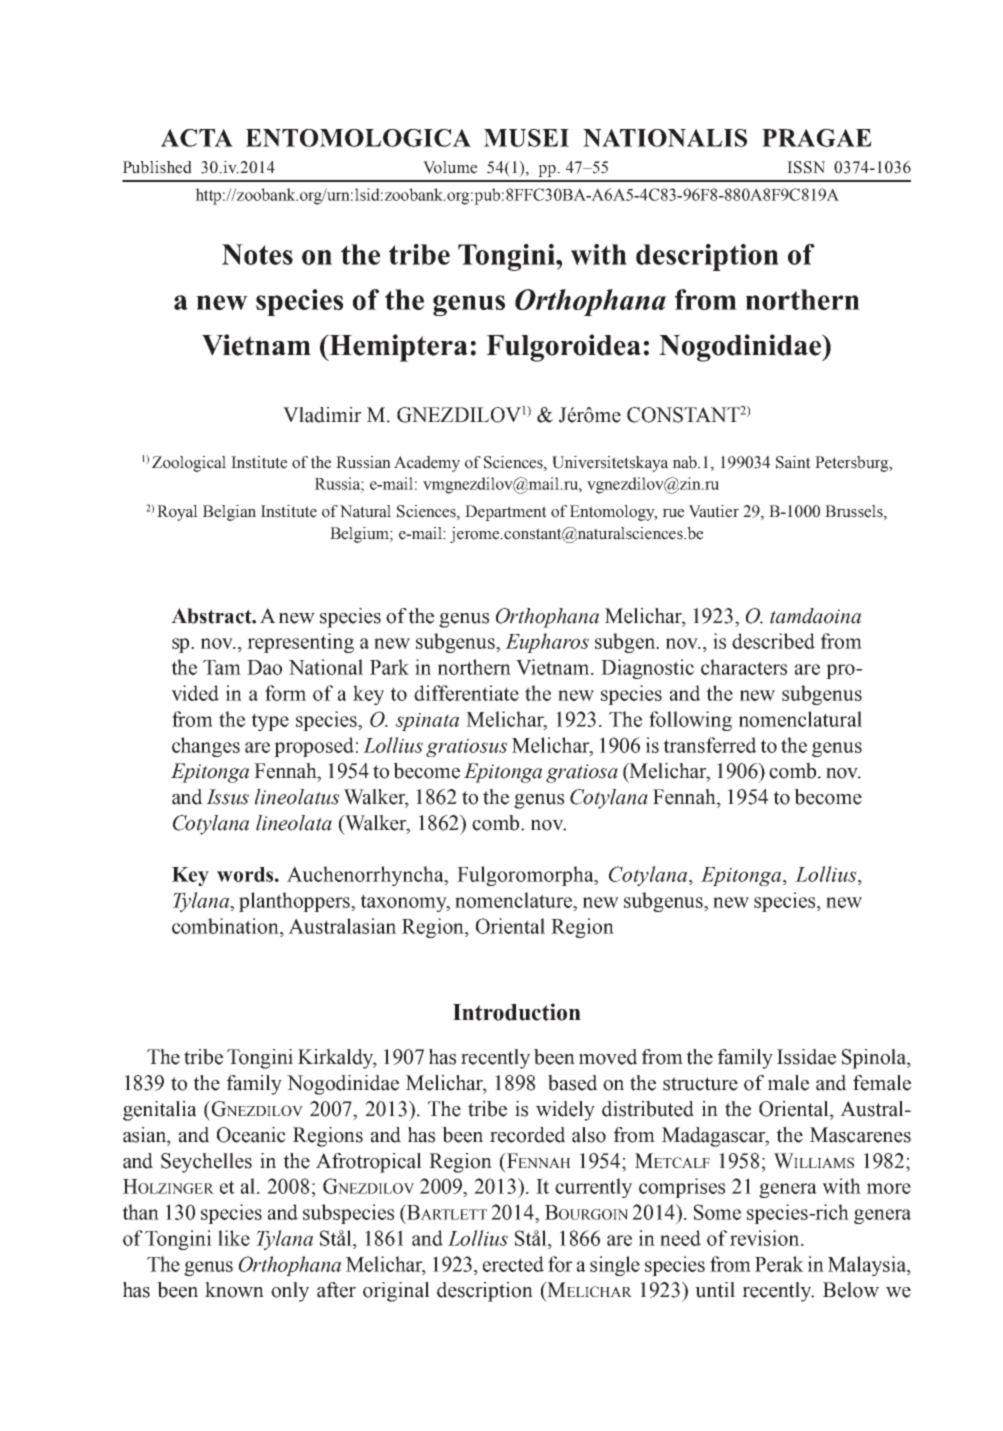  Describe the element at coordinates (466, 693) in the screenshot. I see `differentiate` at that location.
